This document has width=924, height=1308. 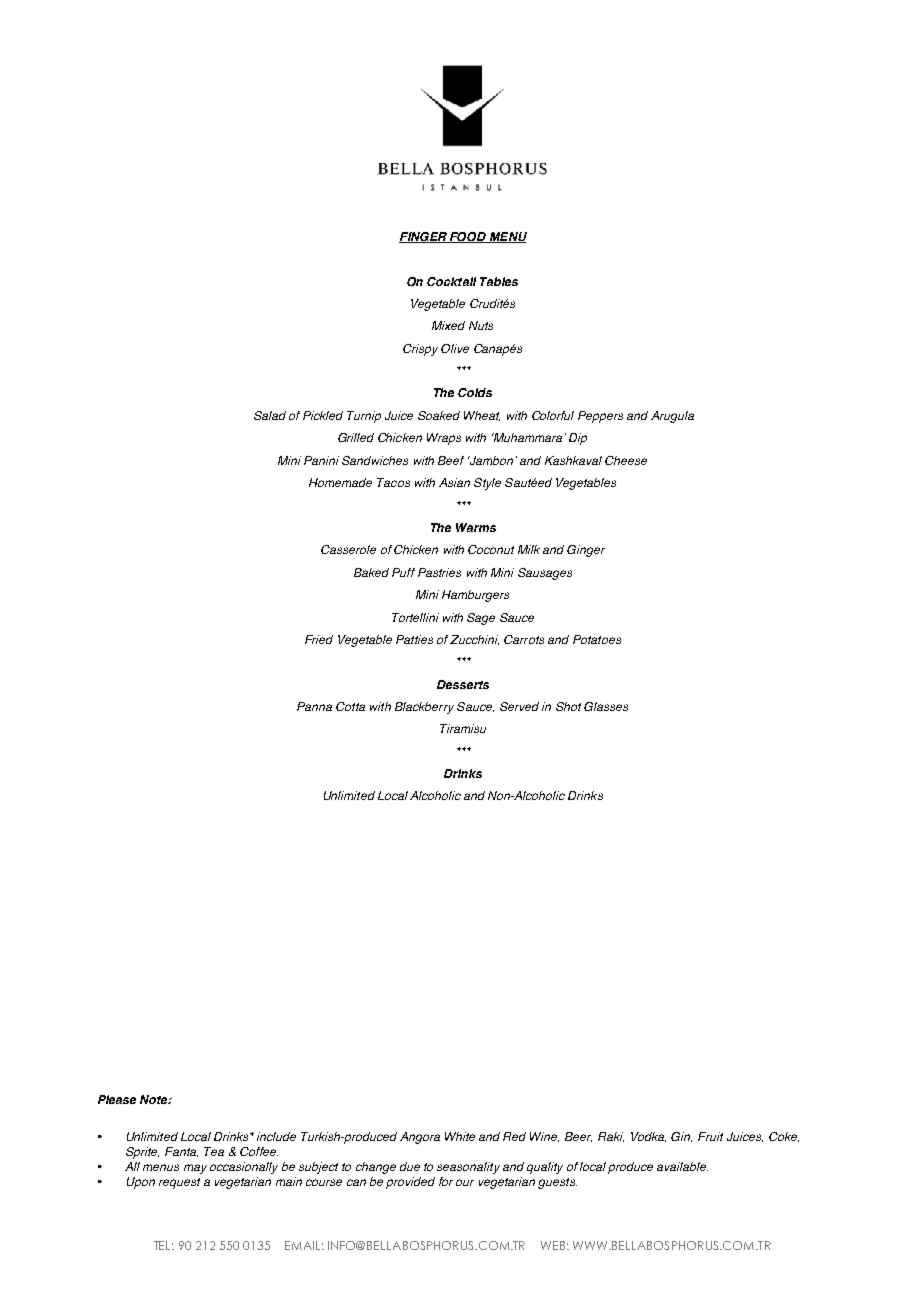 I want to click on Cocktail, so click(x=451, y=281).
